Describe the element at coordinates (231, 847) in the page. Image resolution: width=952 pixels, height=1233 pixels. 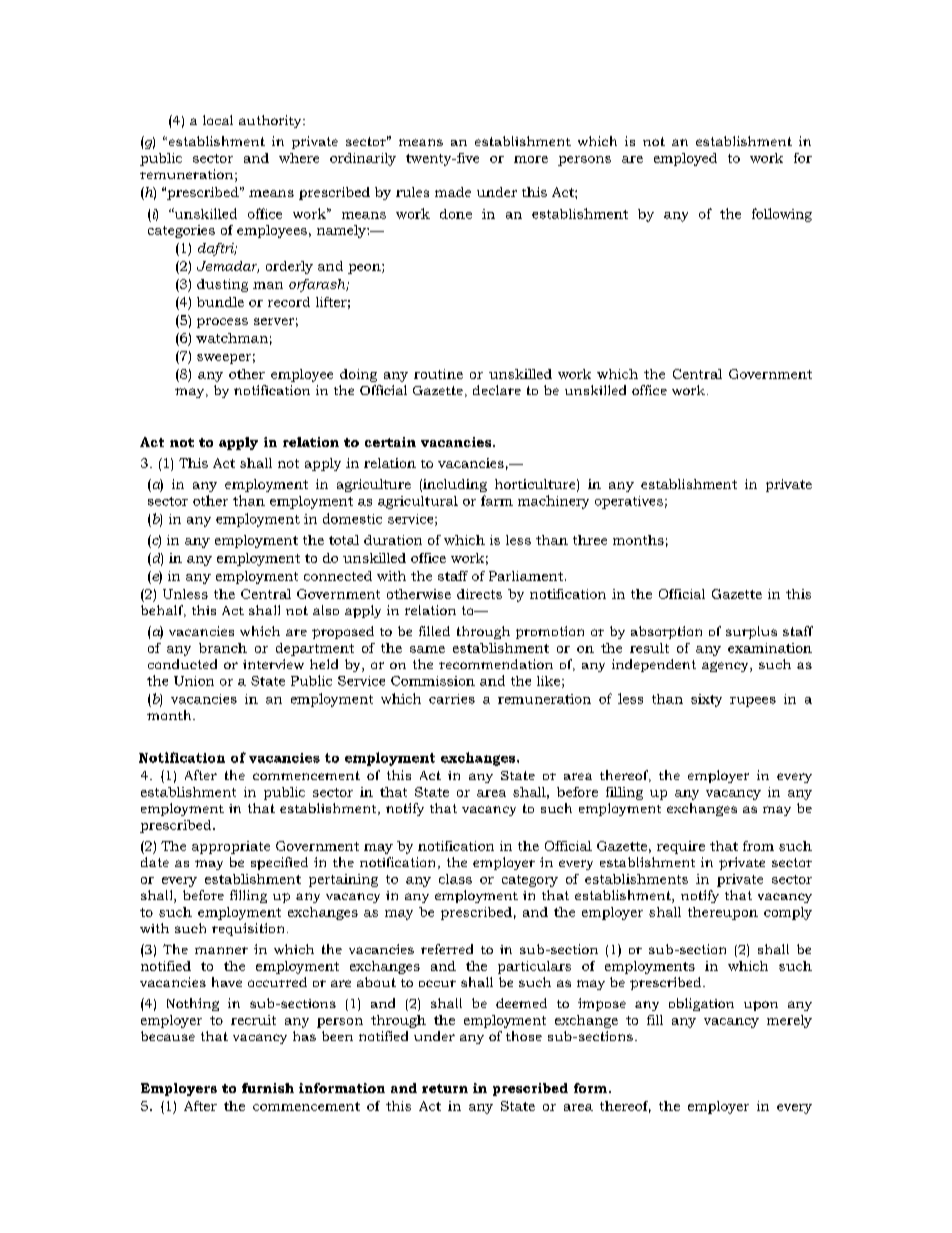
I see `appropriate` at that location.
